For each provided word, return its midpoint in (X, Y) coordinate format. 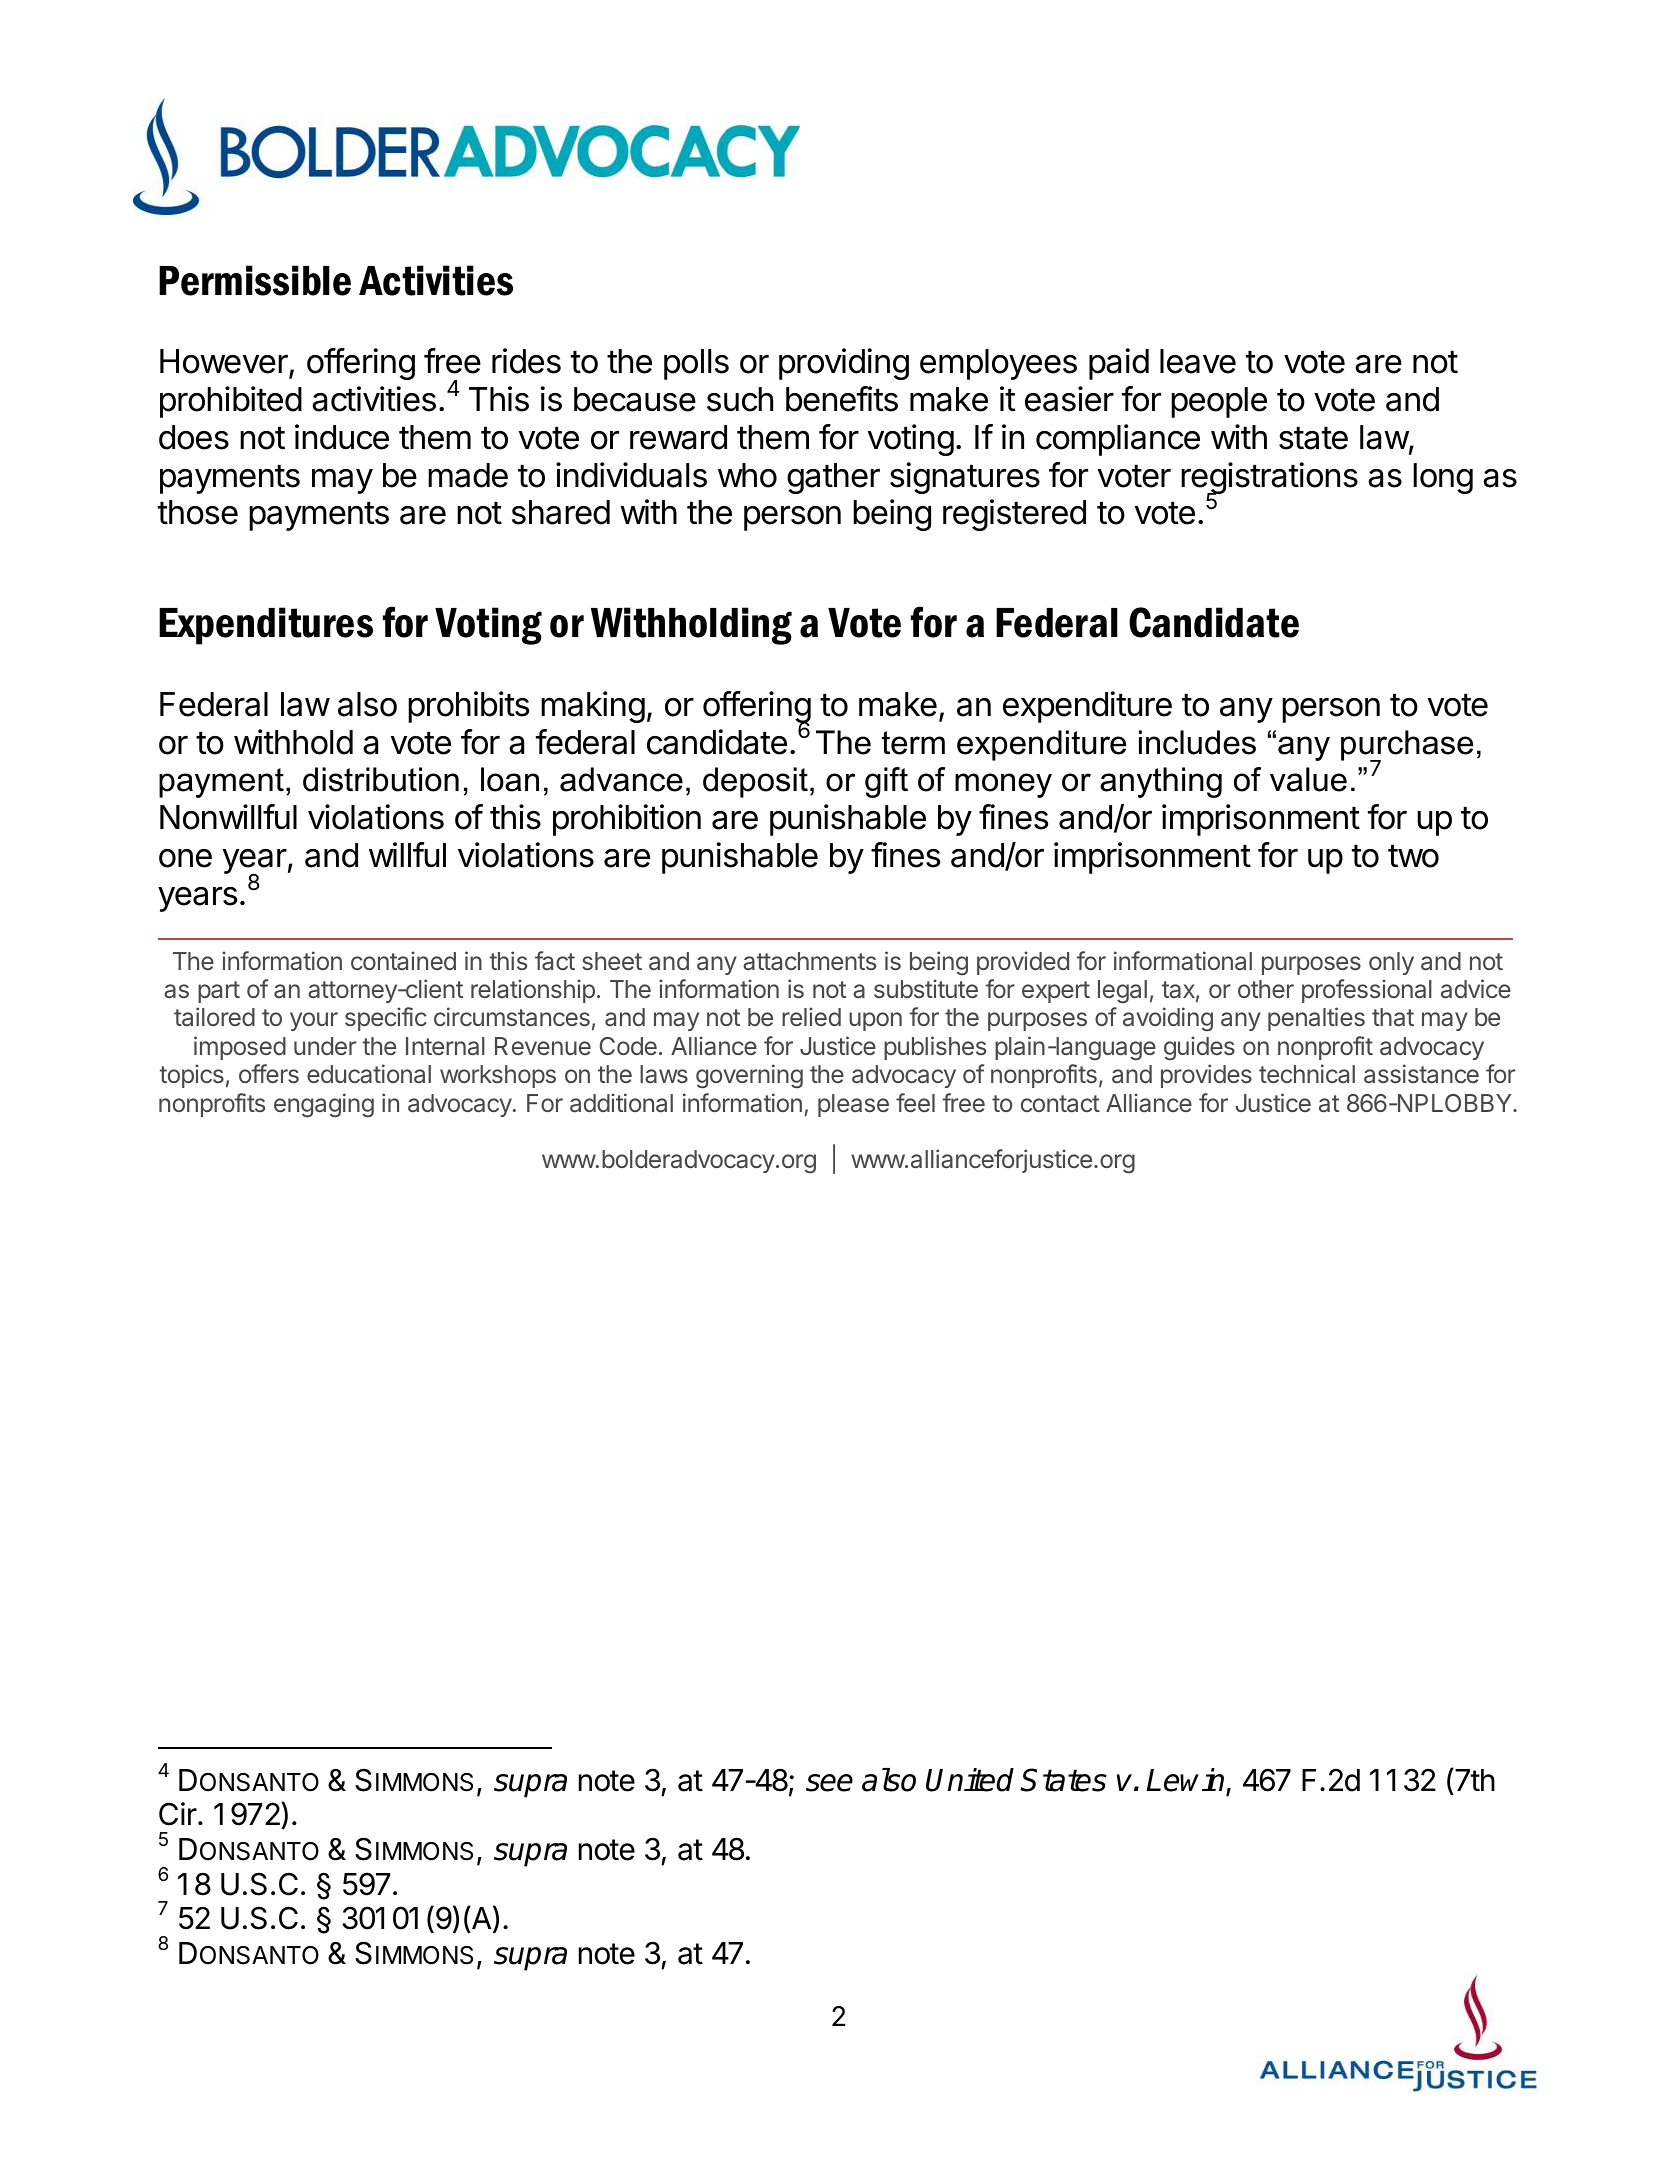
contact (1060, 1104)
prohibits (468, 707)
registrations (1269, 479)
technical (1307, 1073)
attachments (809, 961)
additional (621, 1103)
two (1413, 856)
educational (369, 1074)
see (829, 1783)
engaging (324, 1105)
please (853, 1105)
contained (403, 960)
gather (833, 478)
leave (1198, 361)
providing (844, 364)
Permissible (255, 280)
